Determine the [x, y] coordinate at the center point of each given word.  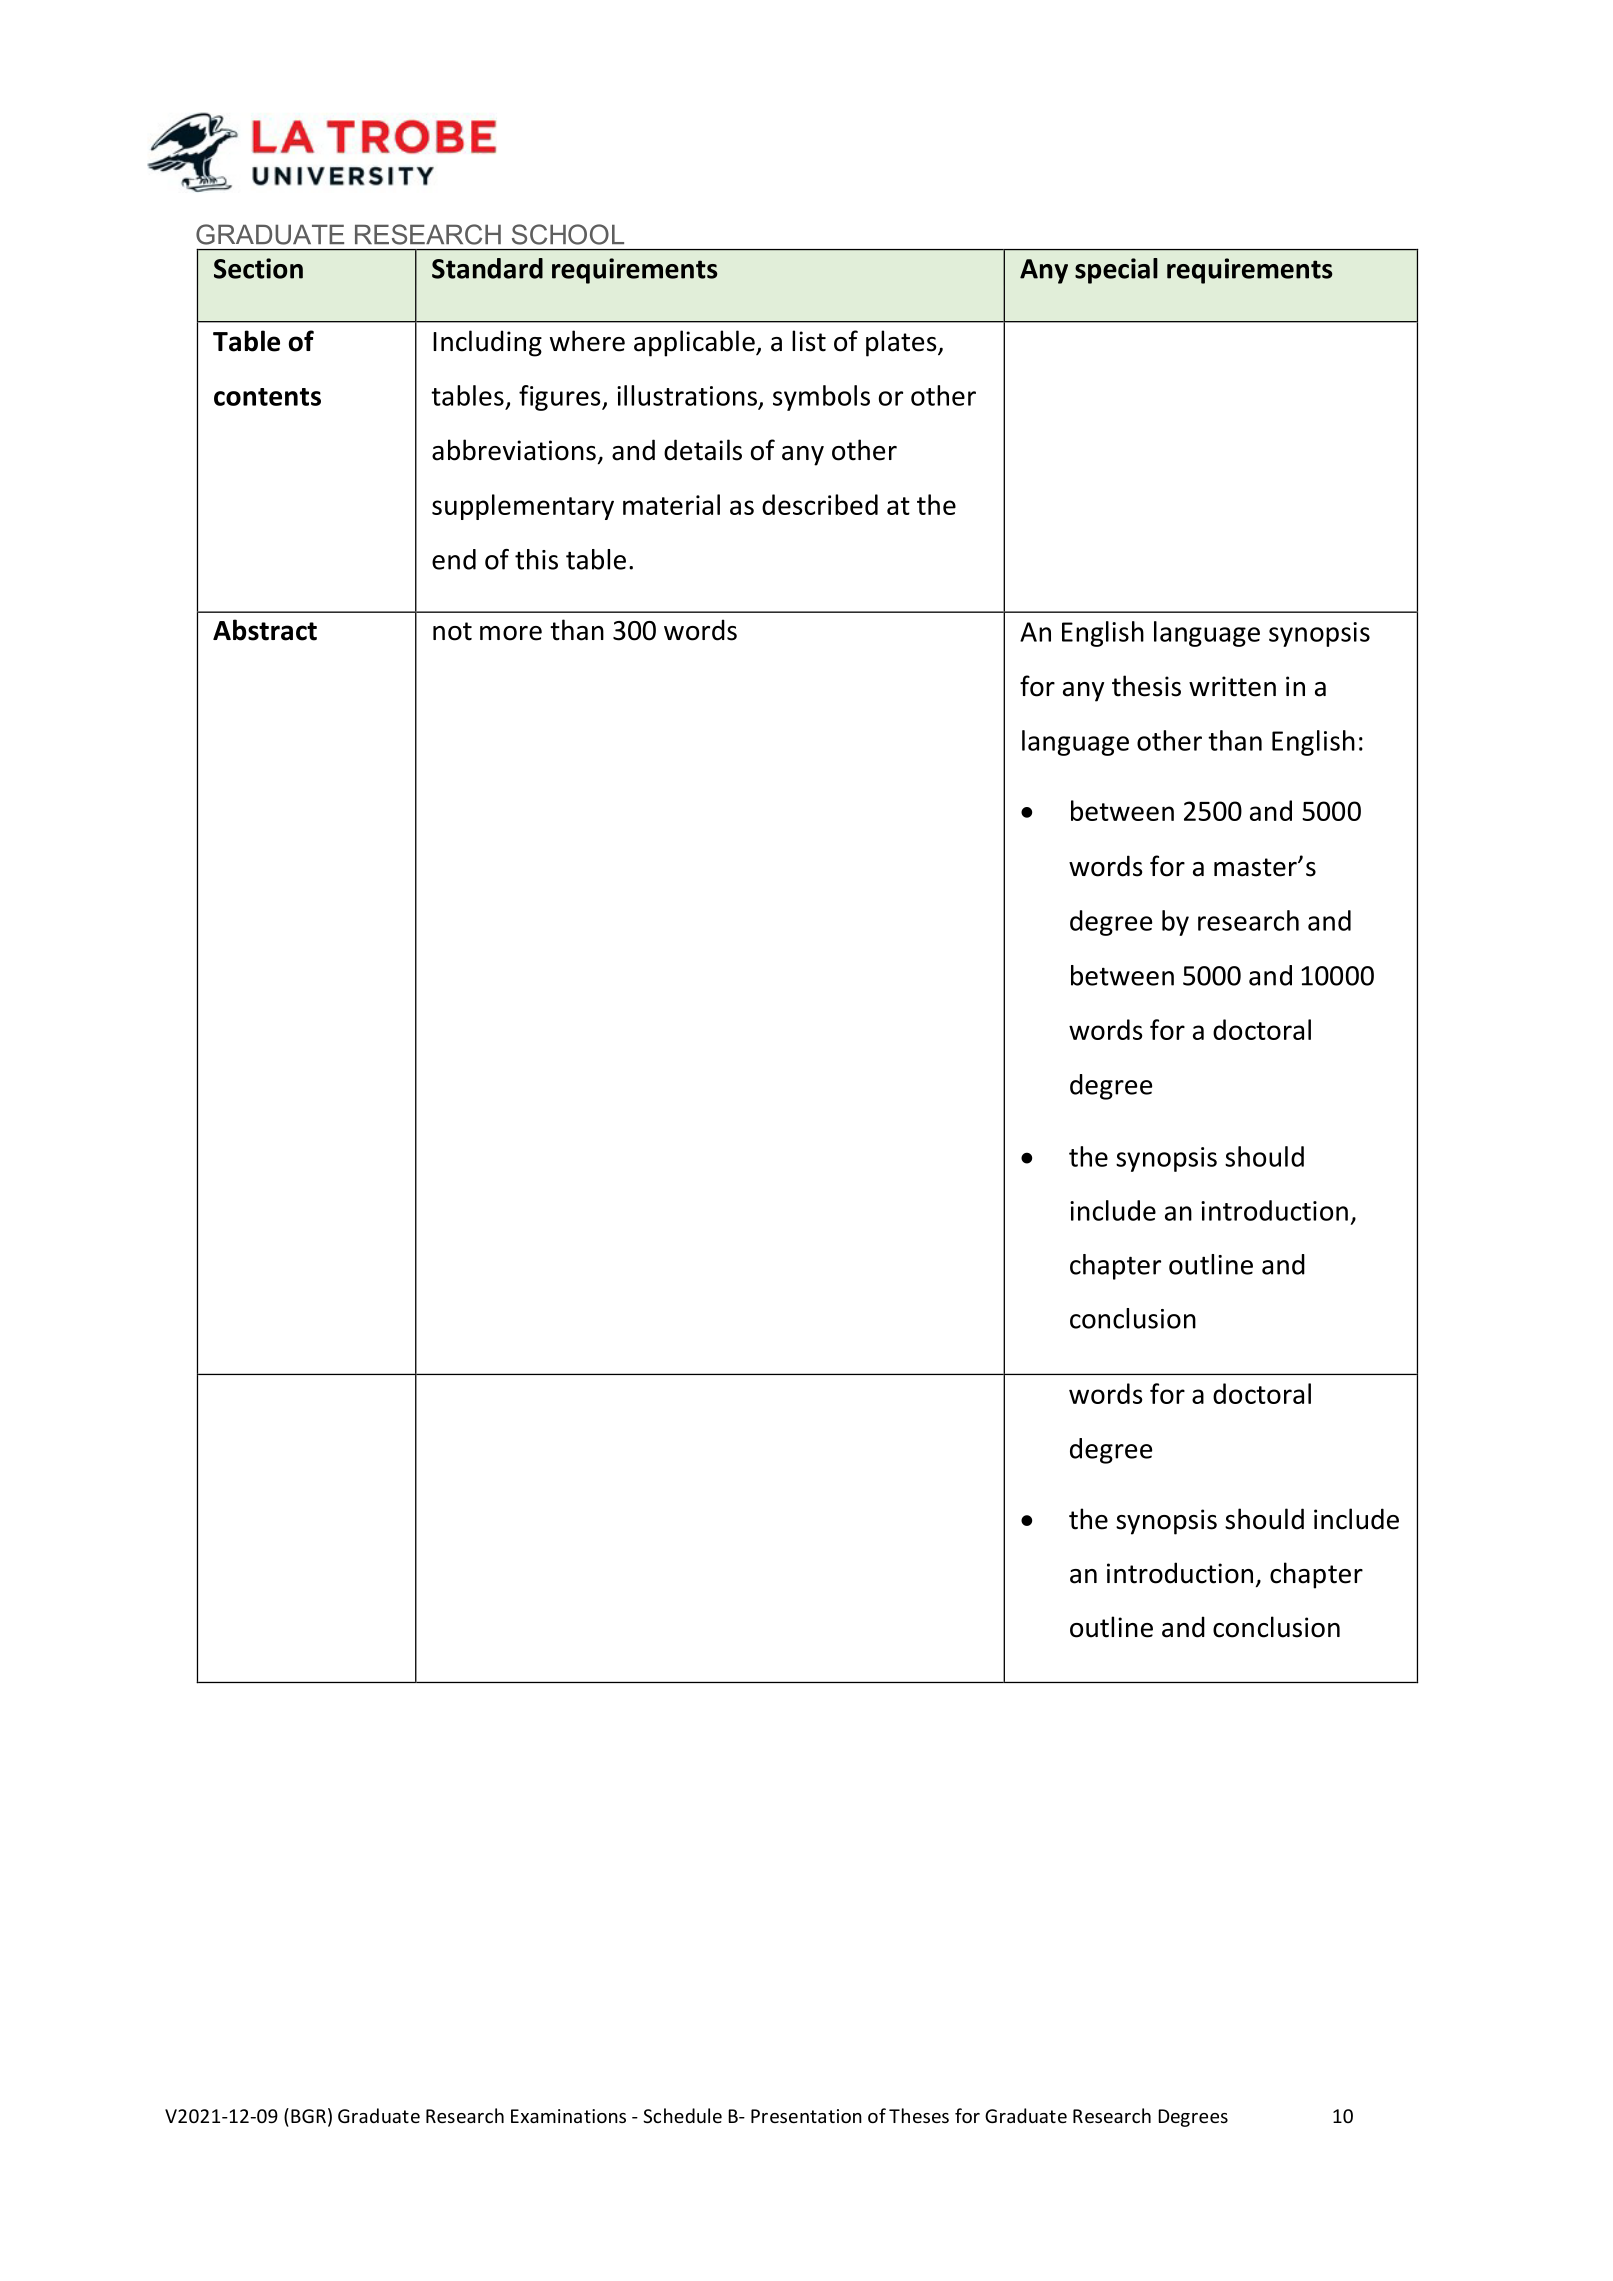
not [452, 631]
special [1116, 271]
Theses [919, 2115]
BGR [308, 2116]
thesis [1146, 686]
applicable [695, 343]
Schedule [682, 2115]
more [511, 633]
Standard [487, 268]
